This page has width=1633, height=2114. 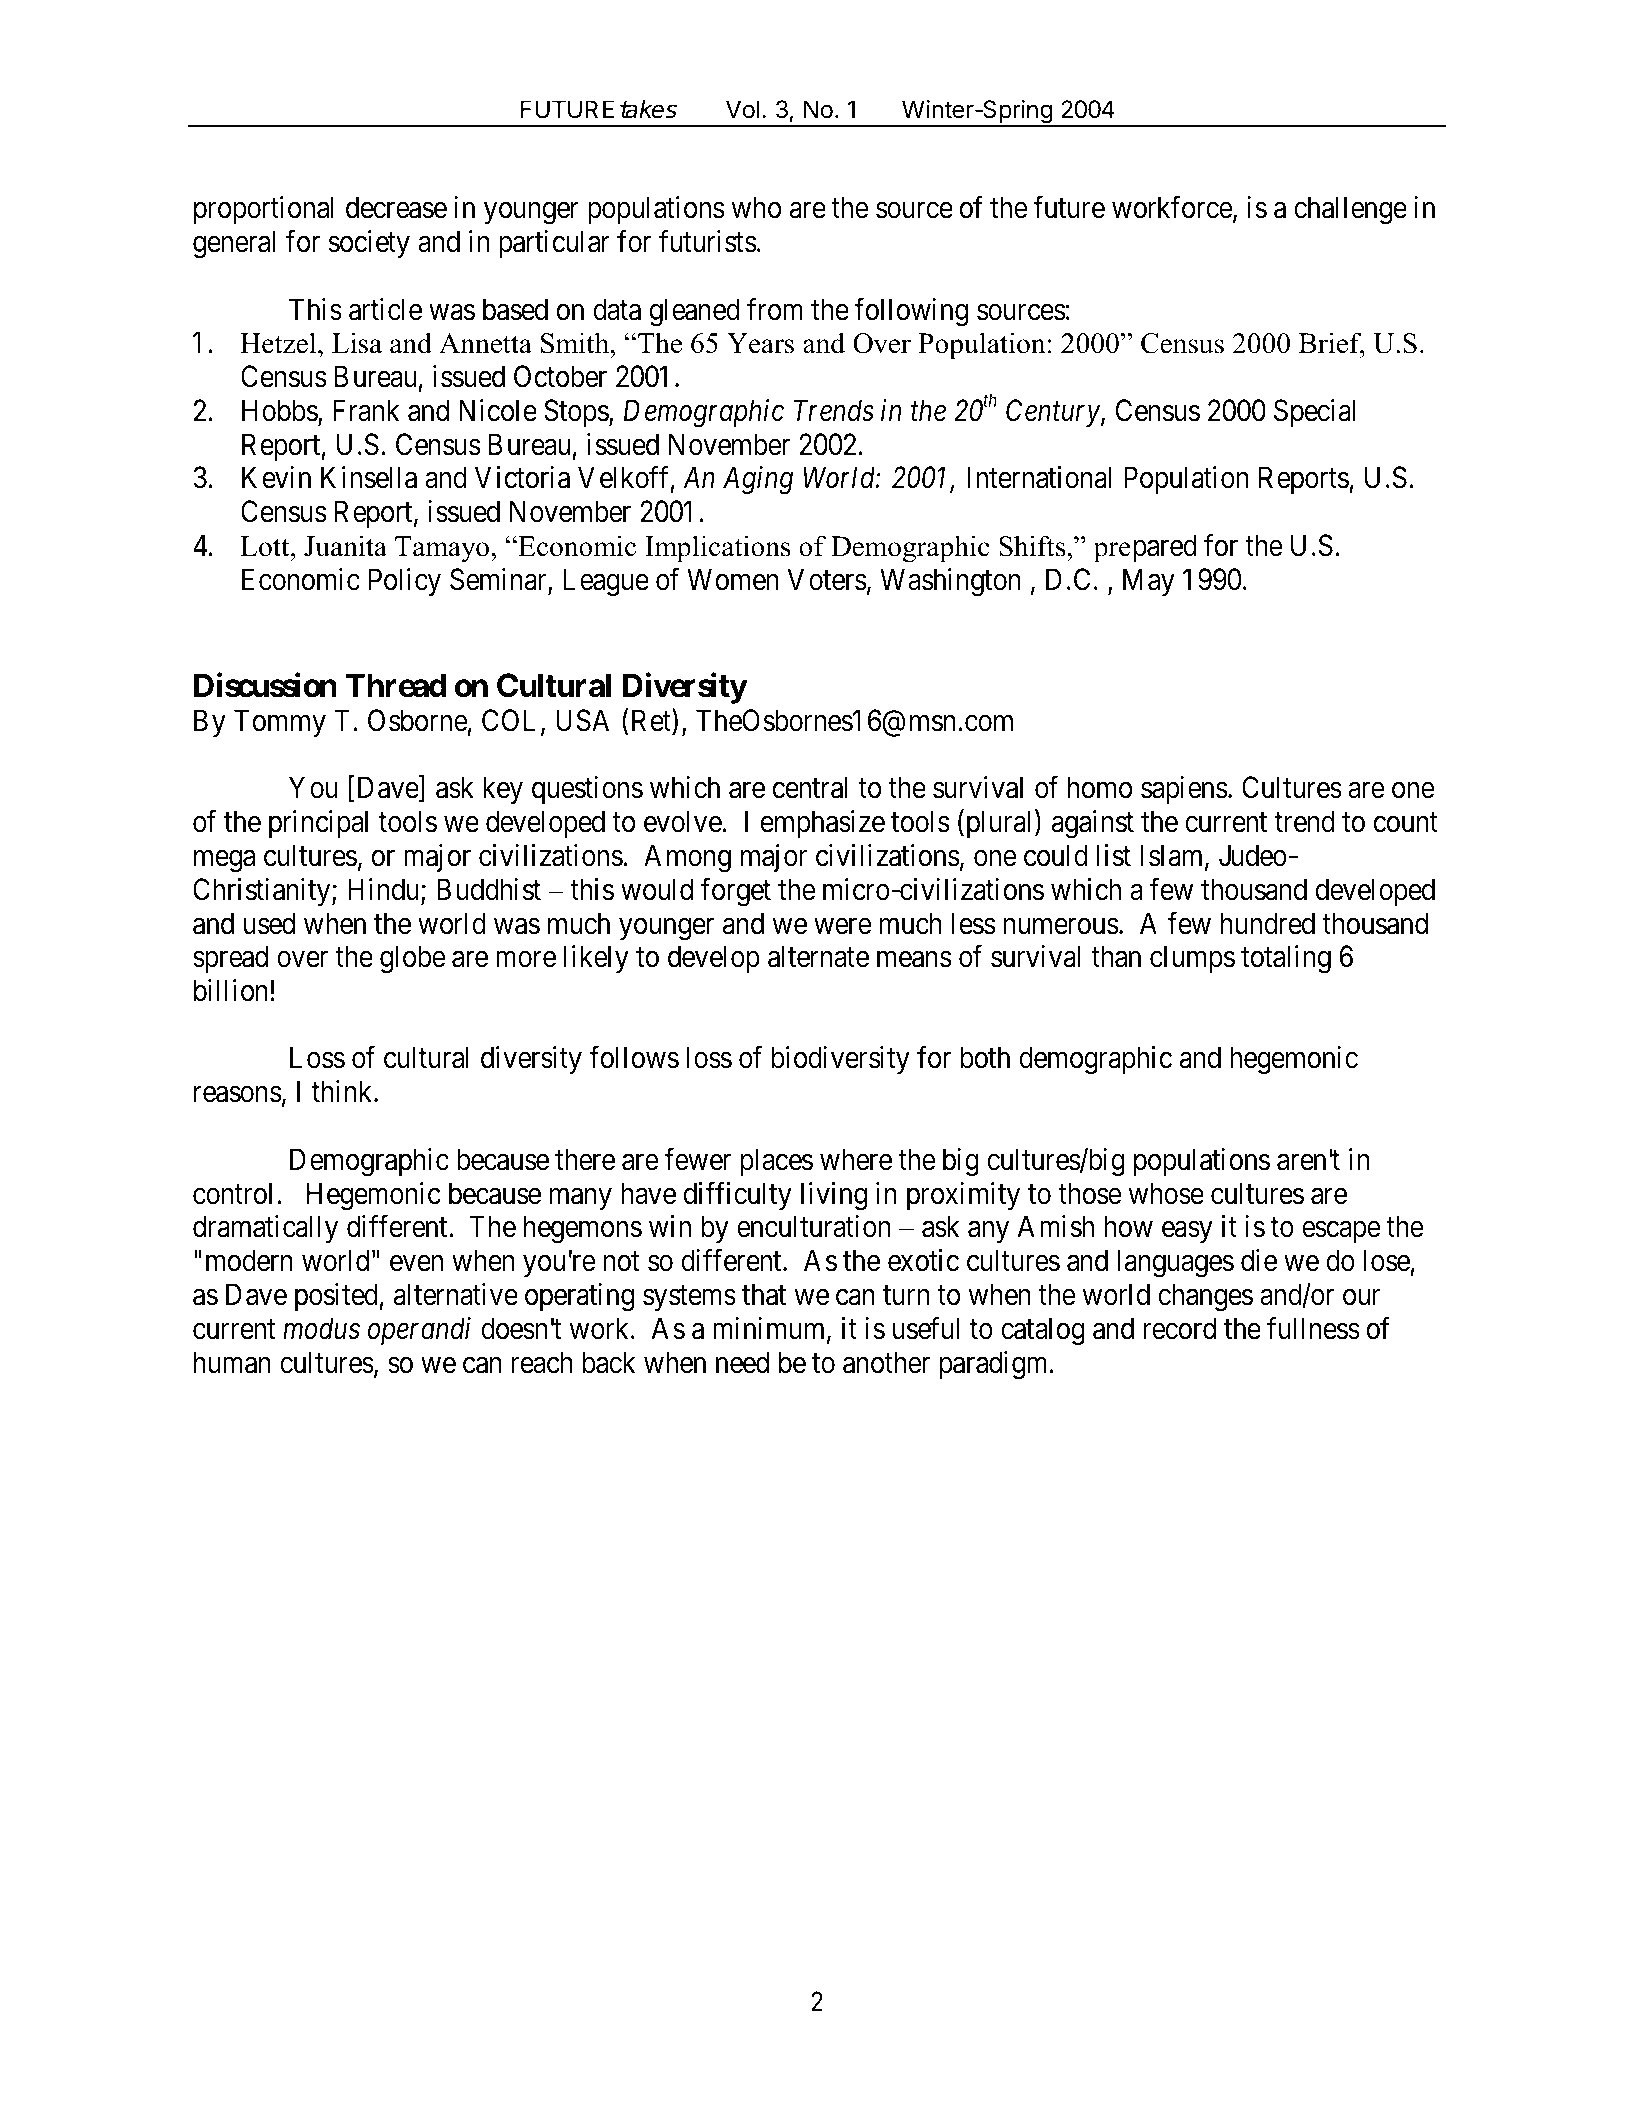 What do you see at coordinates (343, 1091) in the page?
I see `think` at bounding box center [343, 1091].
